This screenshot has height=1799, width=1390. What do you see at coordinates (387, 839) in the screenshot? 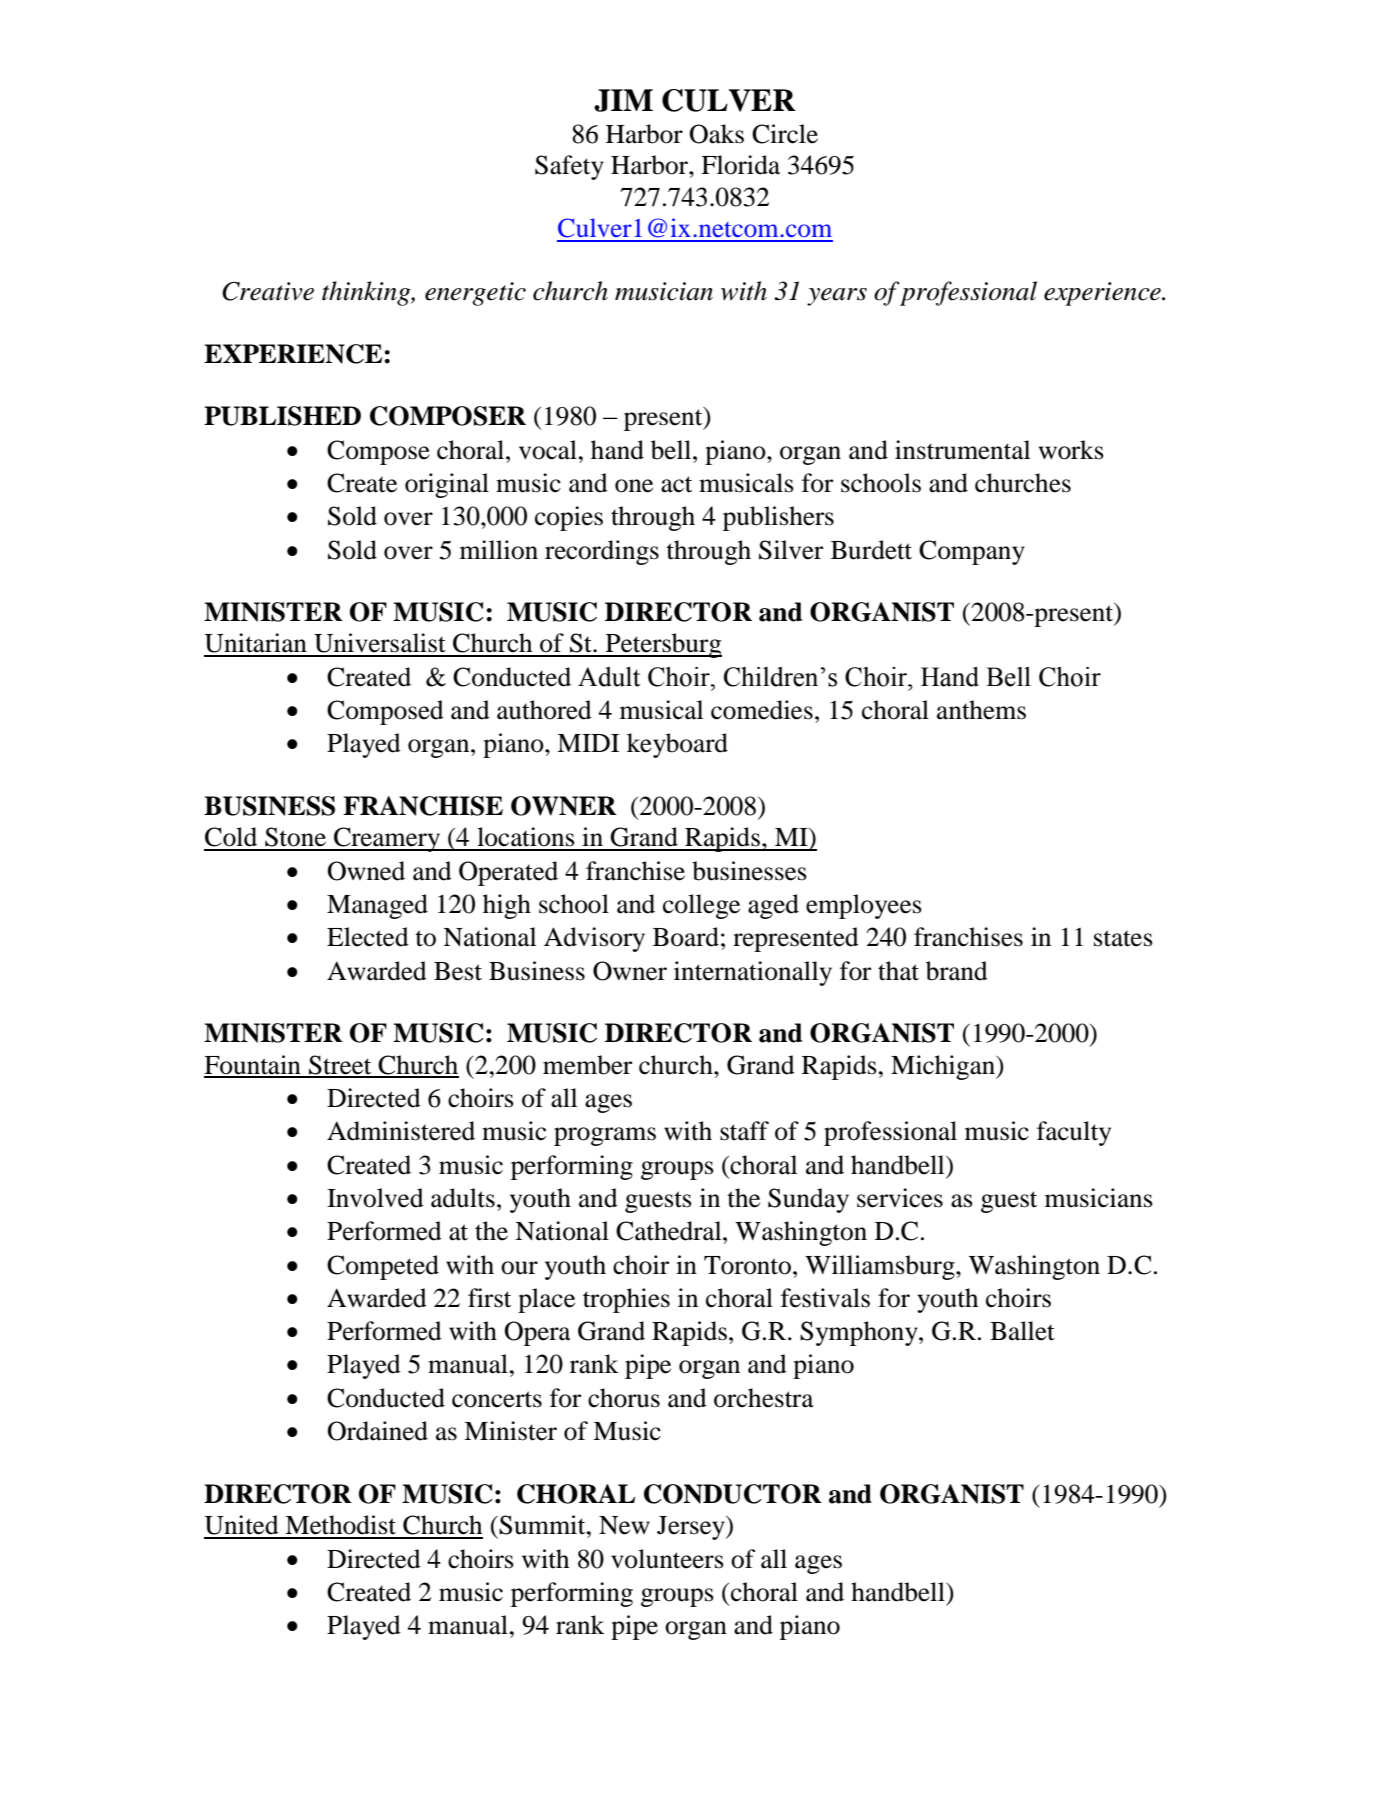
I see `Creamery` at bounding box center [387, 839].
